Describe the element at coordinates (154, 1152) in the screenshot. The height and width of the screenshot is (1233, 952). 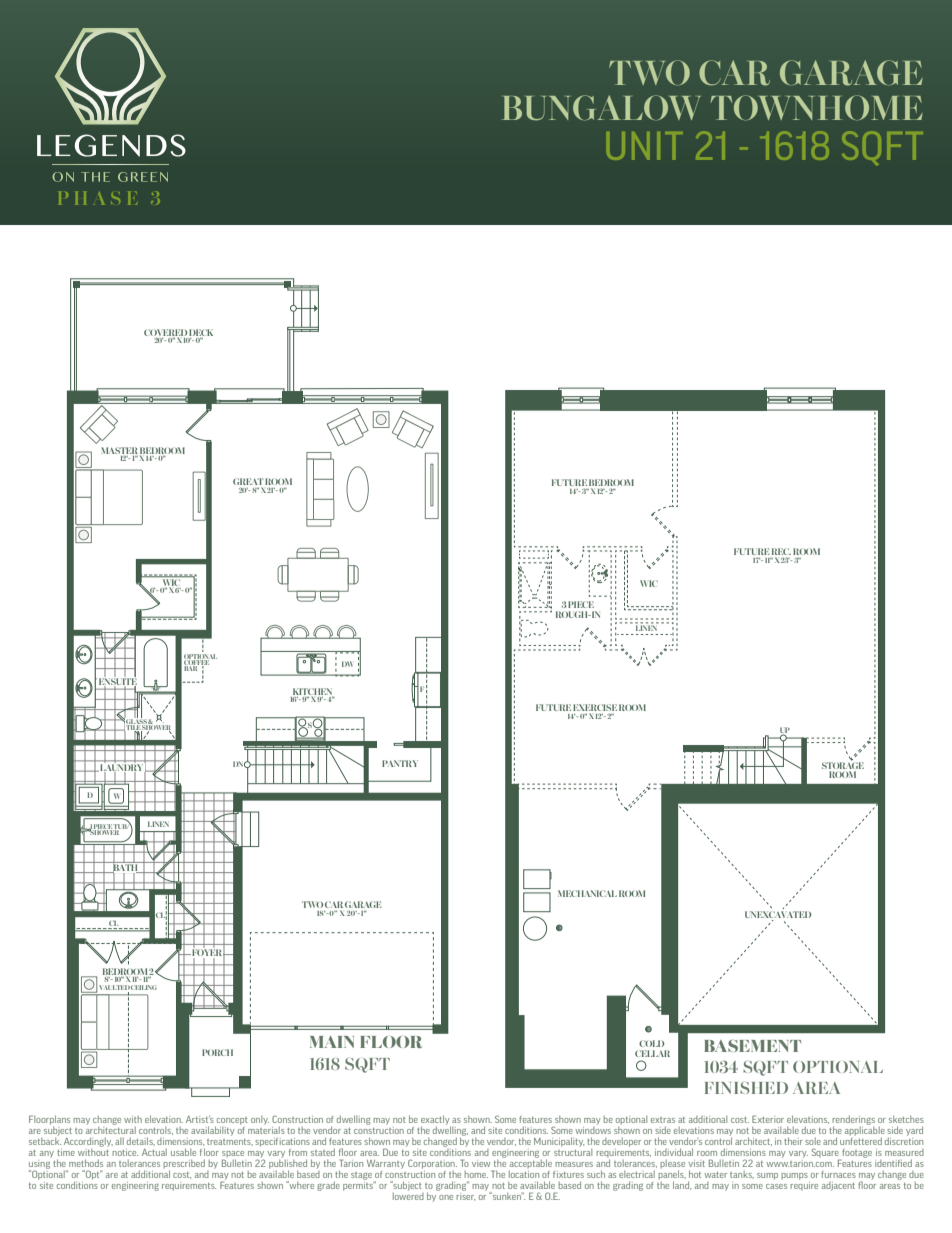
I see `Actual` at that location.
